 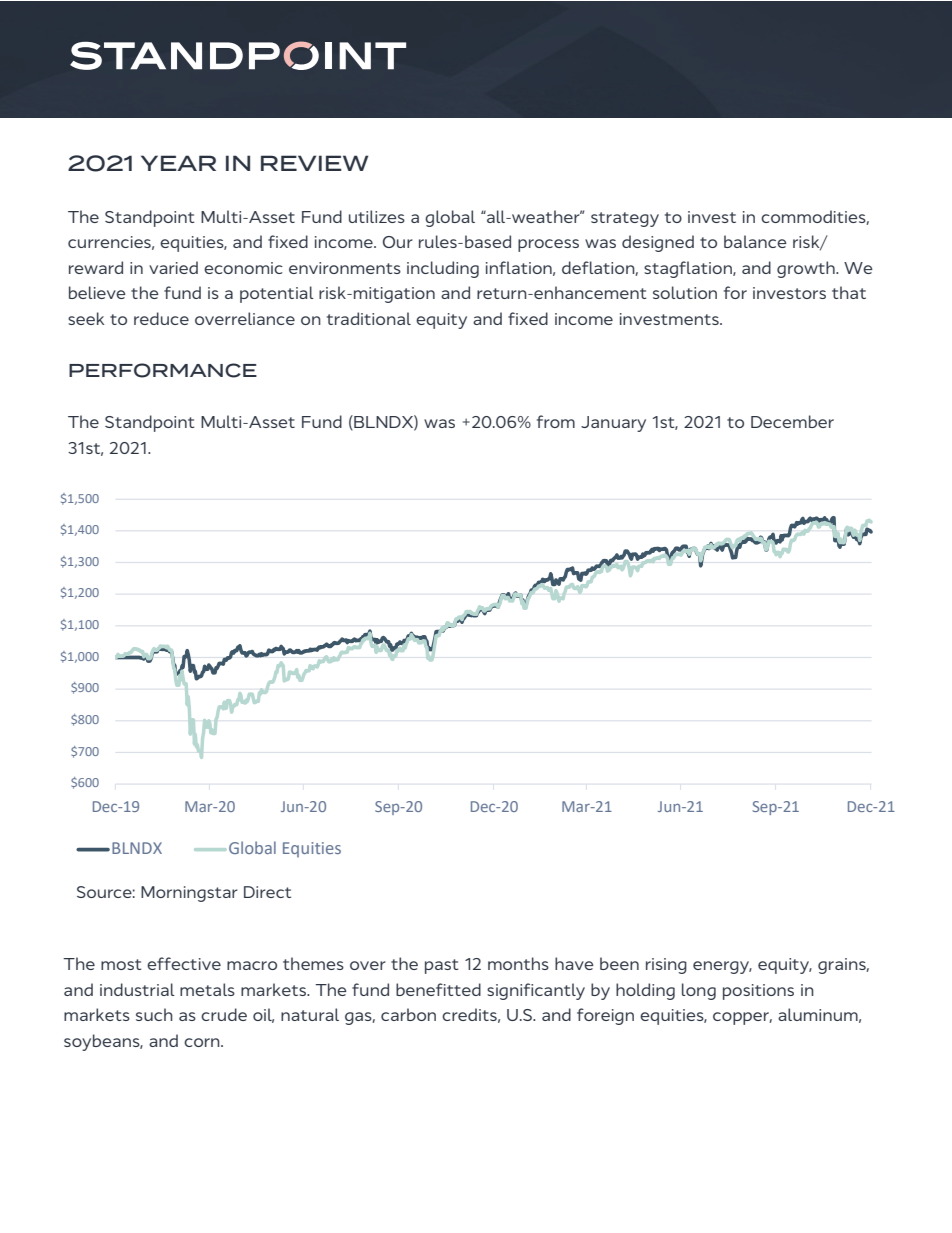 What do you see at coordinates (443, 269) in the page?
I see `including` at bounding box center [443, 269].
